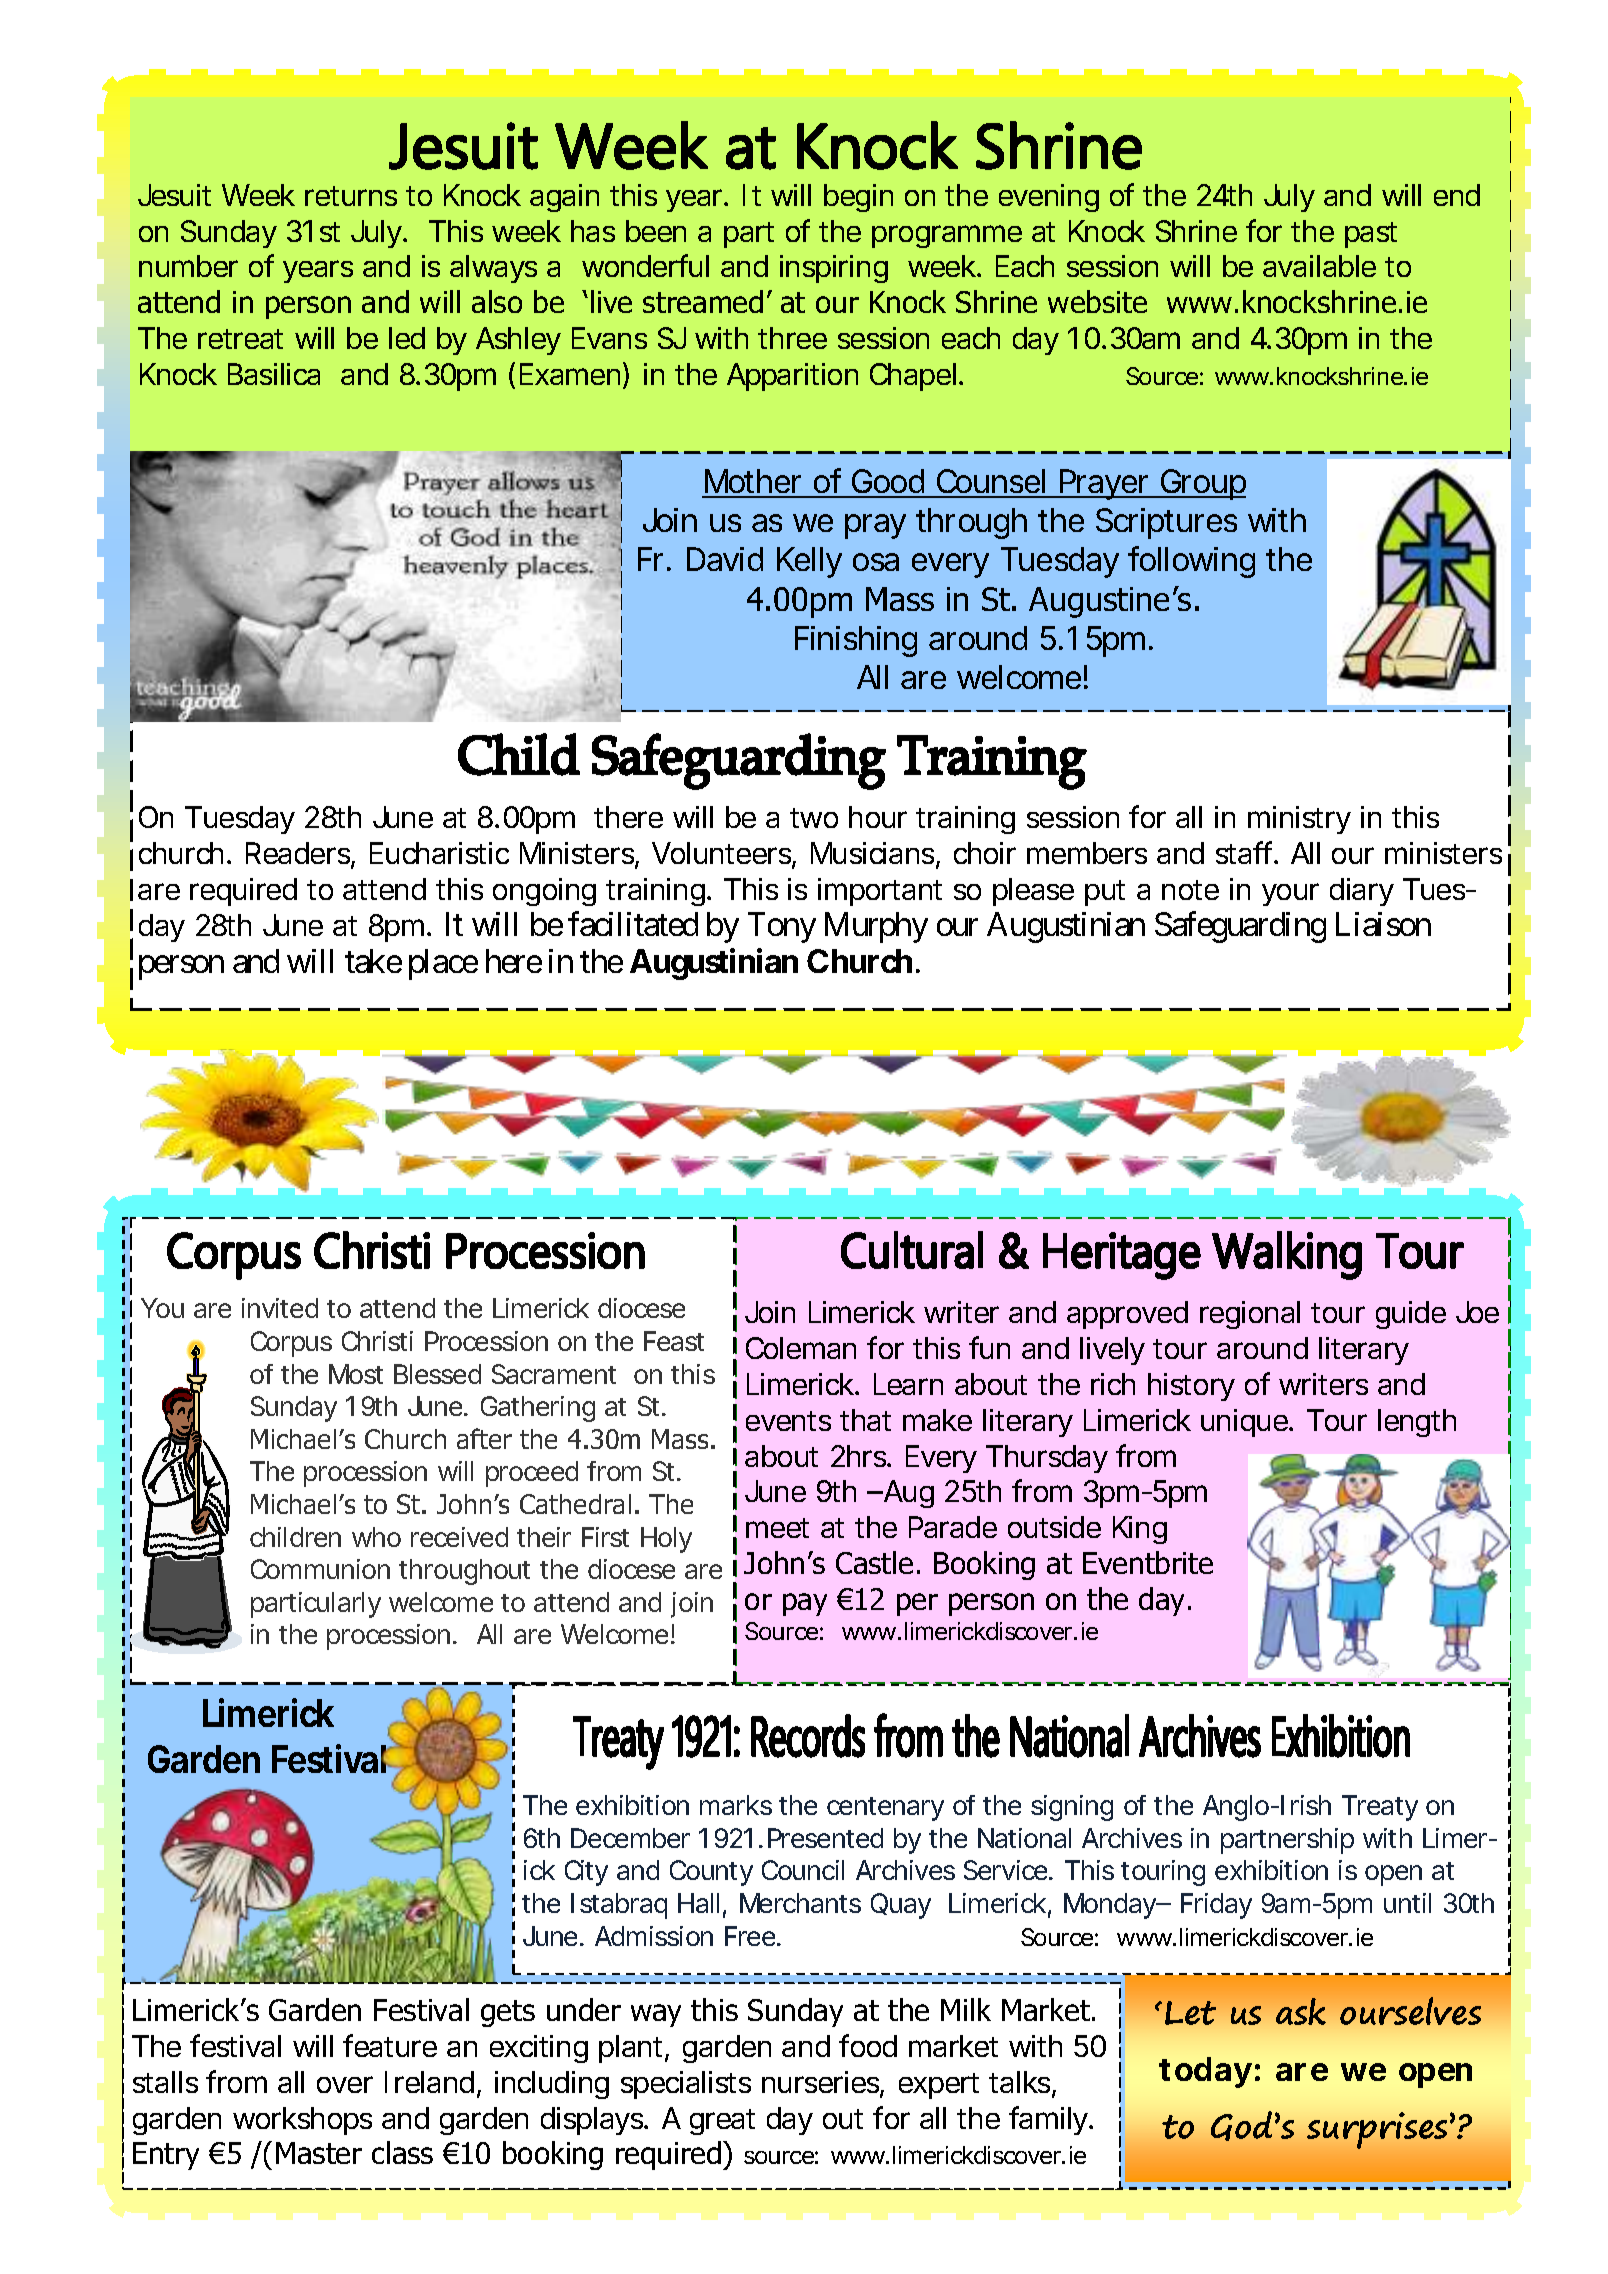 This screenshot has width=1608, height=2274. Describe the element at coordinates (1319, 266) in the screenshot. I see `available` at that location.
